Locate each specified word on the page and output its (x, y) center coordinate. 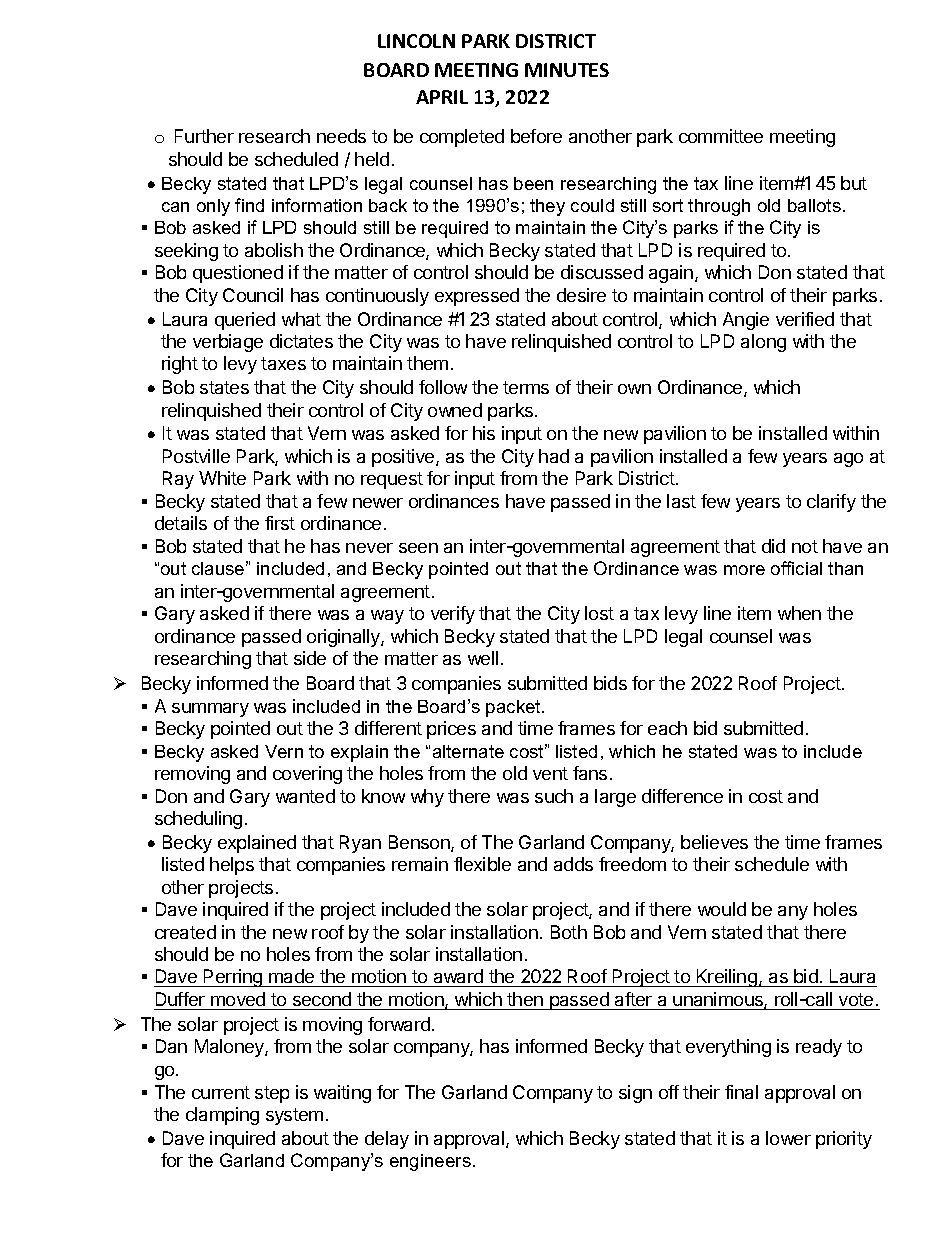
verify (453, 615)
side (310, 658)
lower (788, 1138)
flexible (482, 864)
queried (245, 321)
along (763, 343)
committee (721, 136)
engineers (430, 1162)
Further (204, 136)
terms (526, 387)
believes (714, 842)
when (799, 613)
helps (232, 866)
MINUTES (567, 70)
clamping (222, 1116)
